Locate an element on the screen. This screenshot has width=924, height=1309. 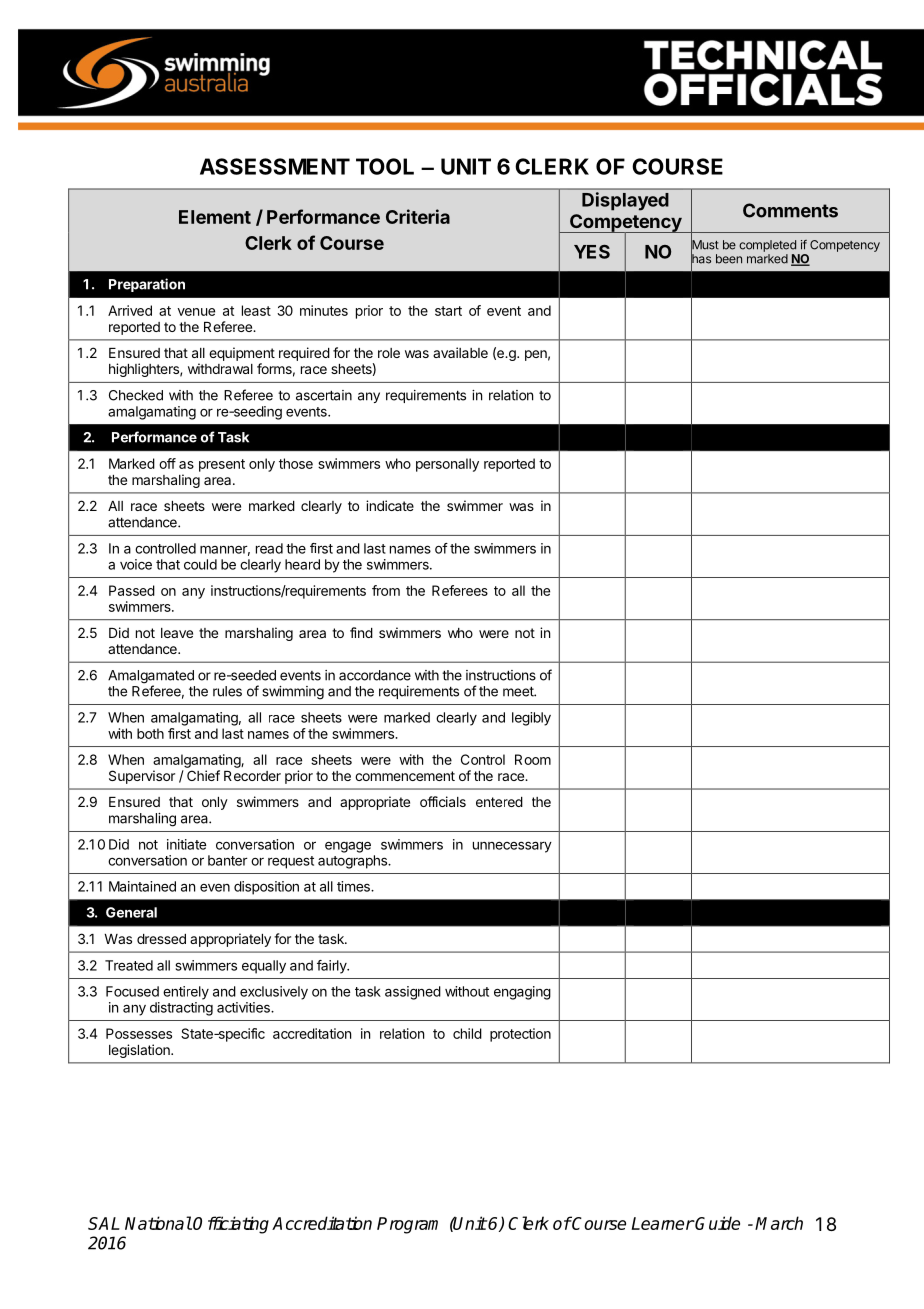
Element is located at coordinates (215, 217).
